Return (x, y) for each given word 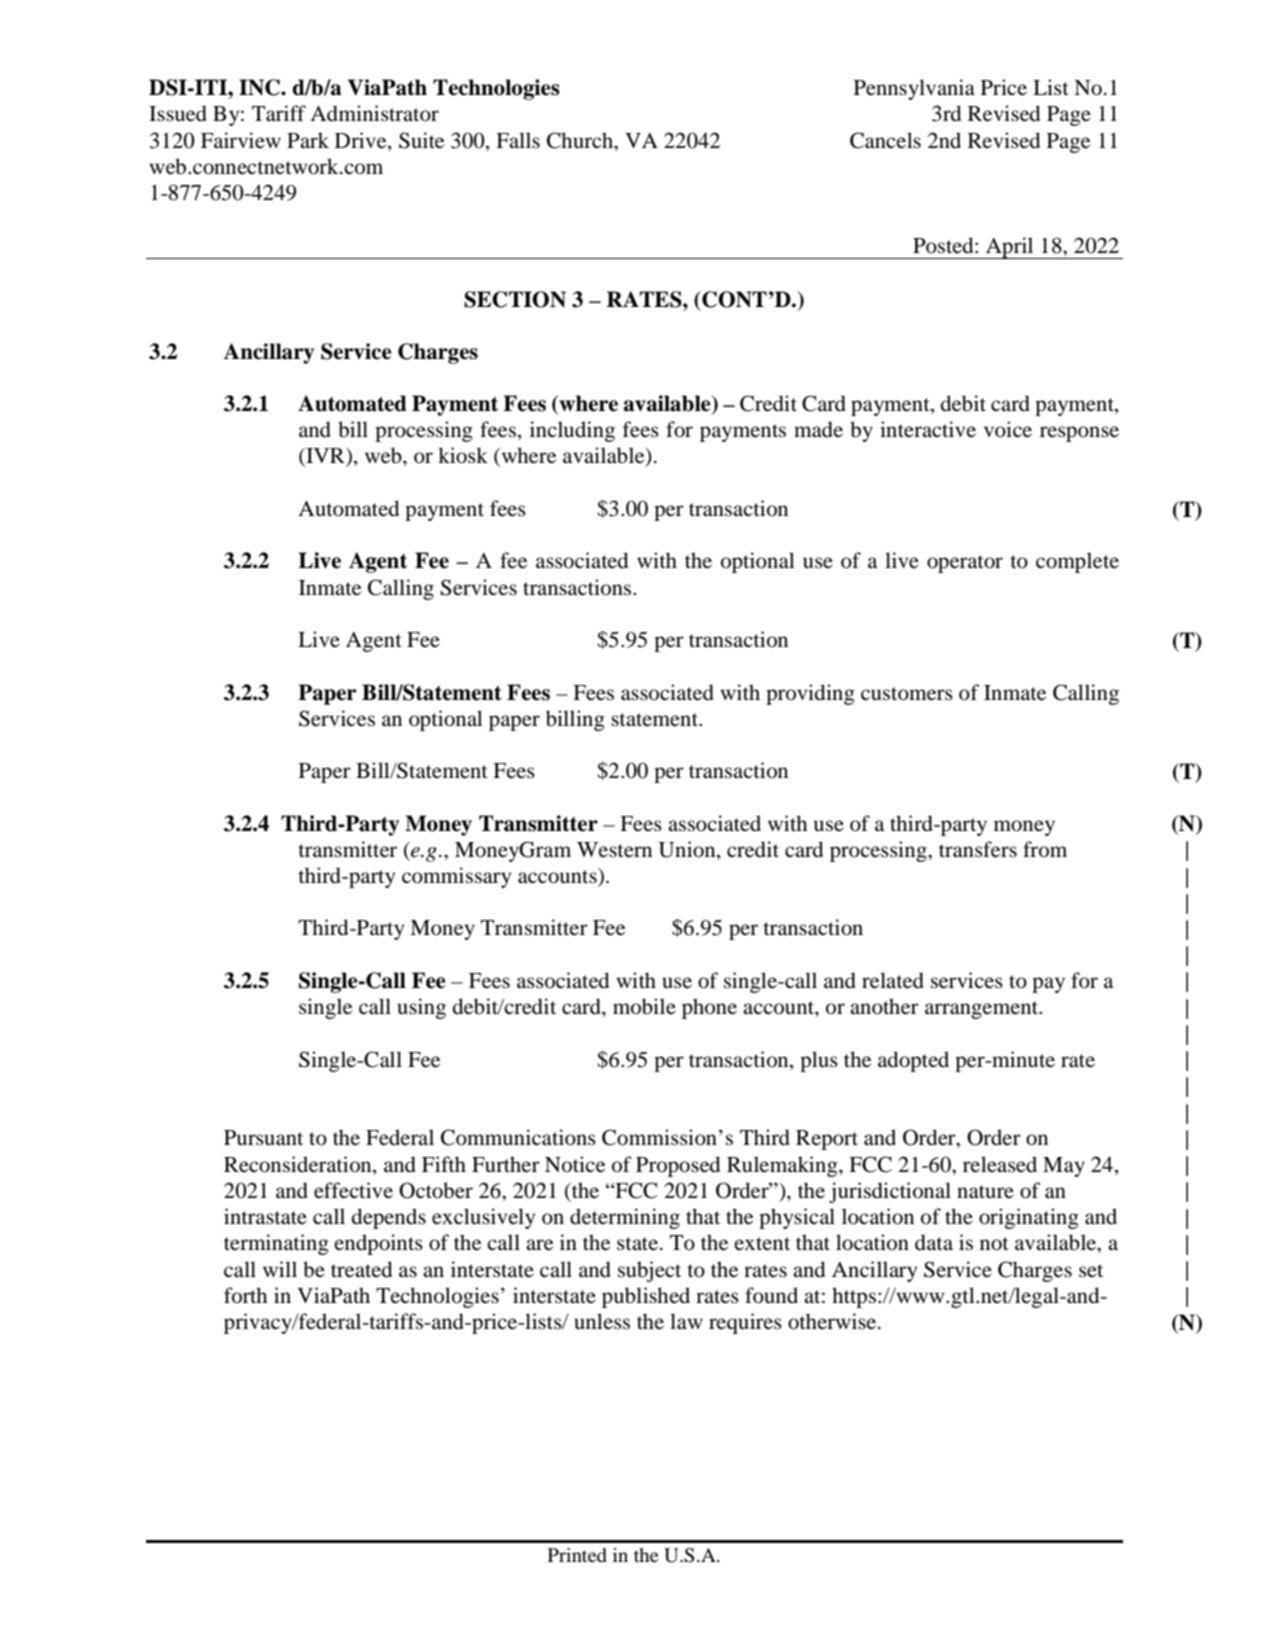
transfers (978, 849)
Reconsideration (299, 1164)
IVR (325, 457)
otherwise (833, 1321)
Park (308, 140)
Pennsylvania (914, 89)
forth (245, 1295)
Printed (577, 1555)
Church (581, 141)
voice (1008, 429)
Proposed (678, 1166)
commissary (456, 877)
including (572, 431)
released (1000, 1164)
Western (614, 850)
